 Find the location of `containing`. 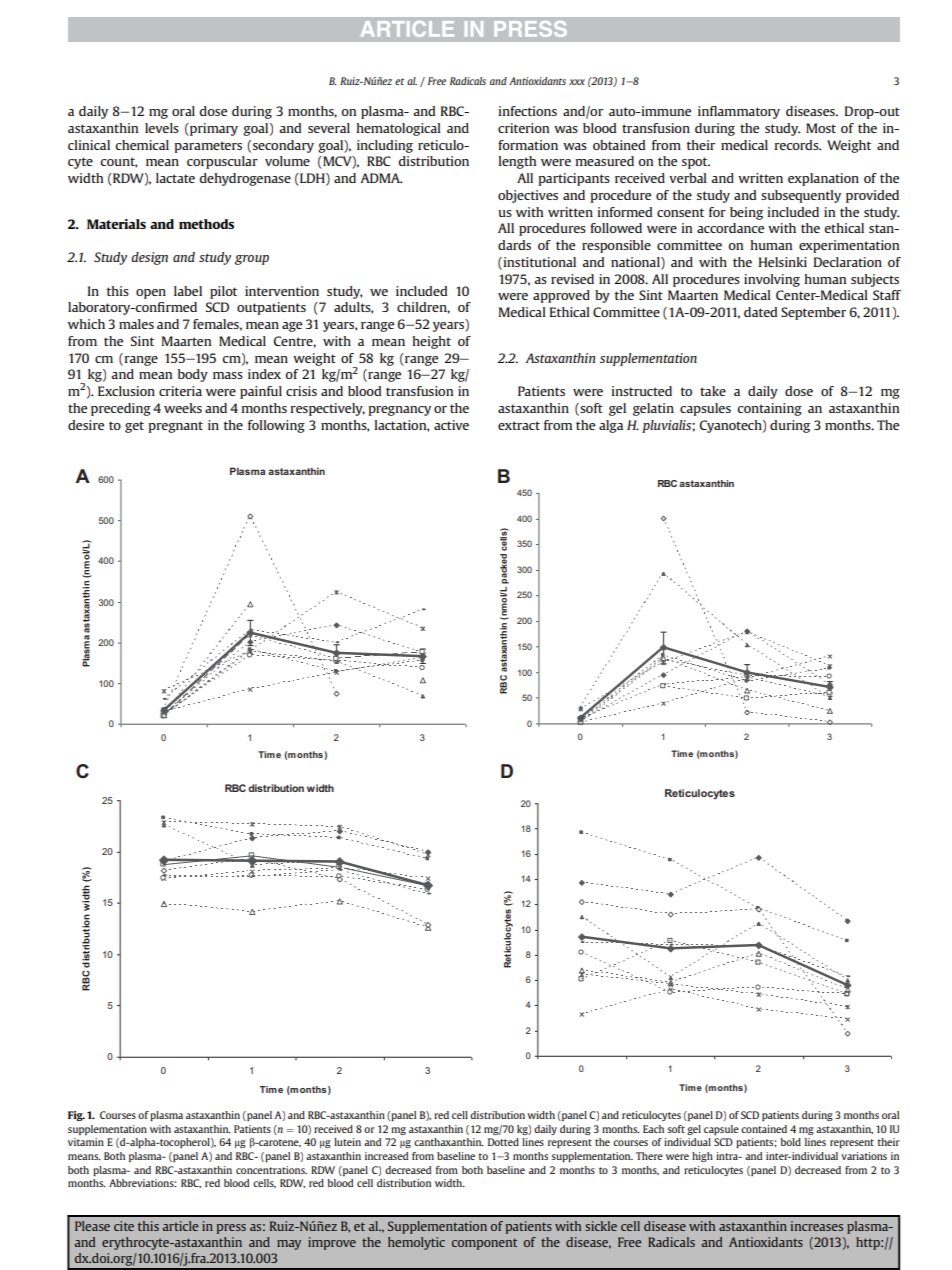

containing is located at coordinates (769, 409).
